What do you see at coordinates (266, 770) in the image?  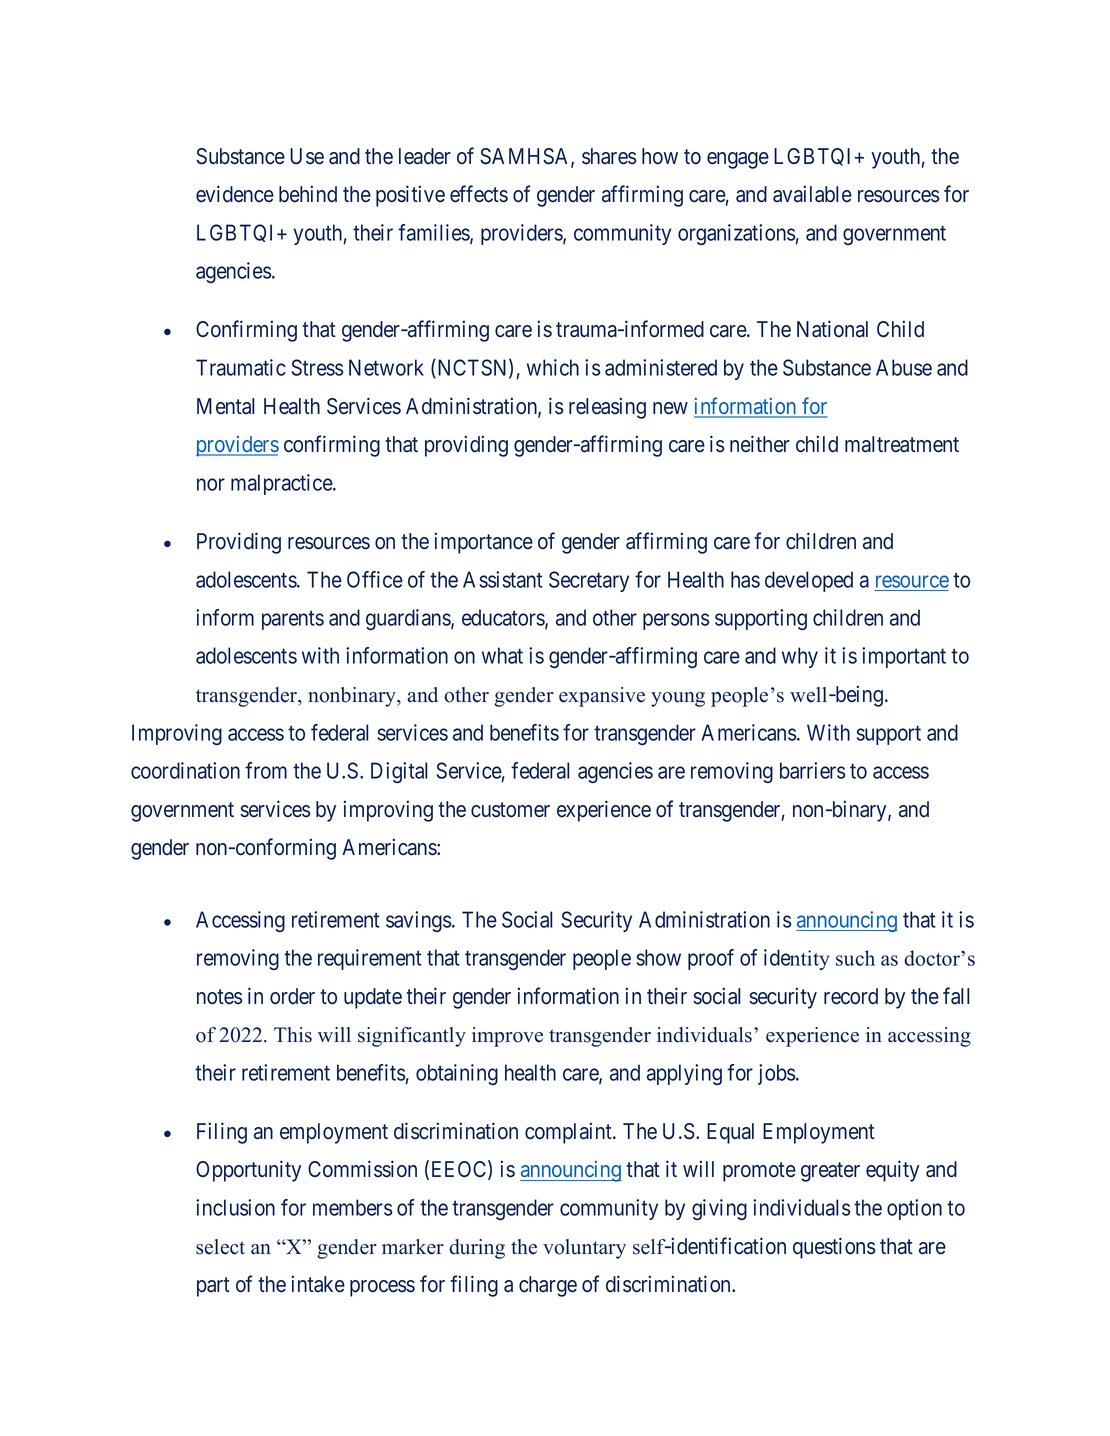 I see `from` at bounding box center [266, 770].
